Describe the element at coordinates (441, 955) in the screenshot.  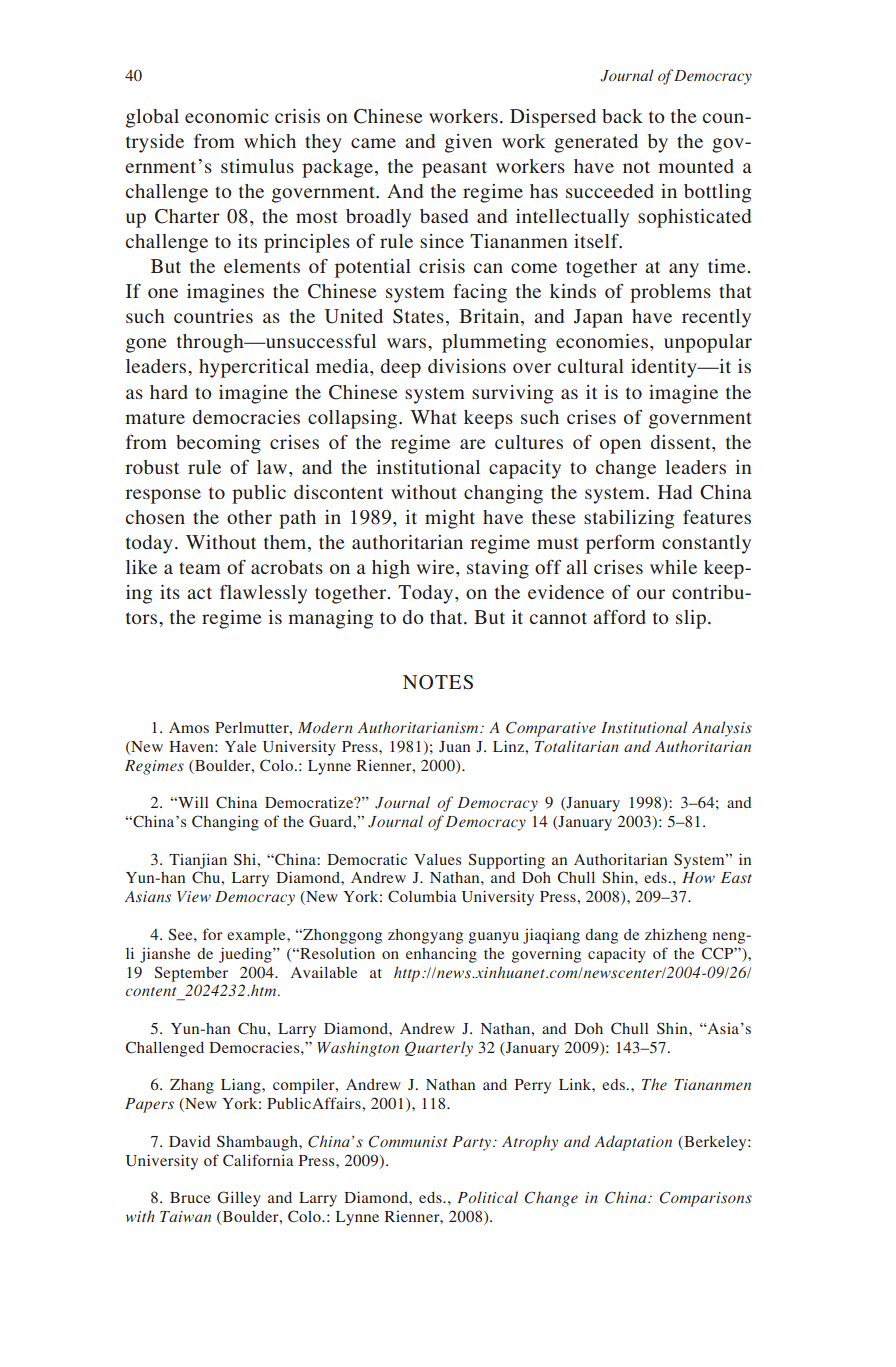
I see `enhancing` at that location.
